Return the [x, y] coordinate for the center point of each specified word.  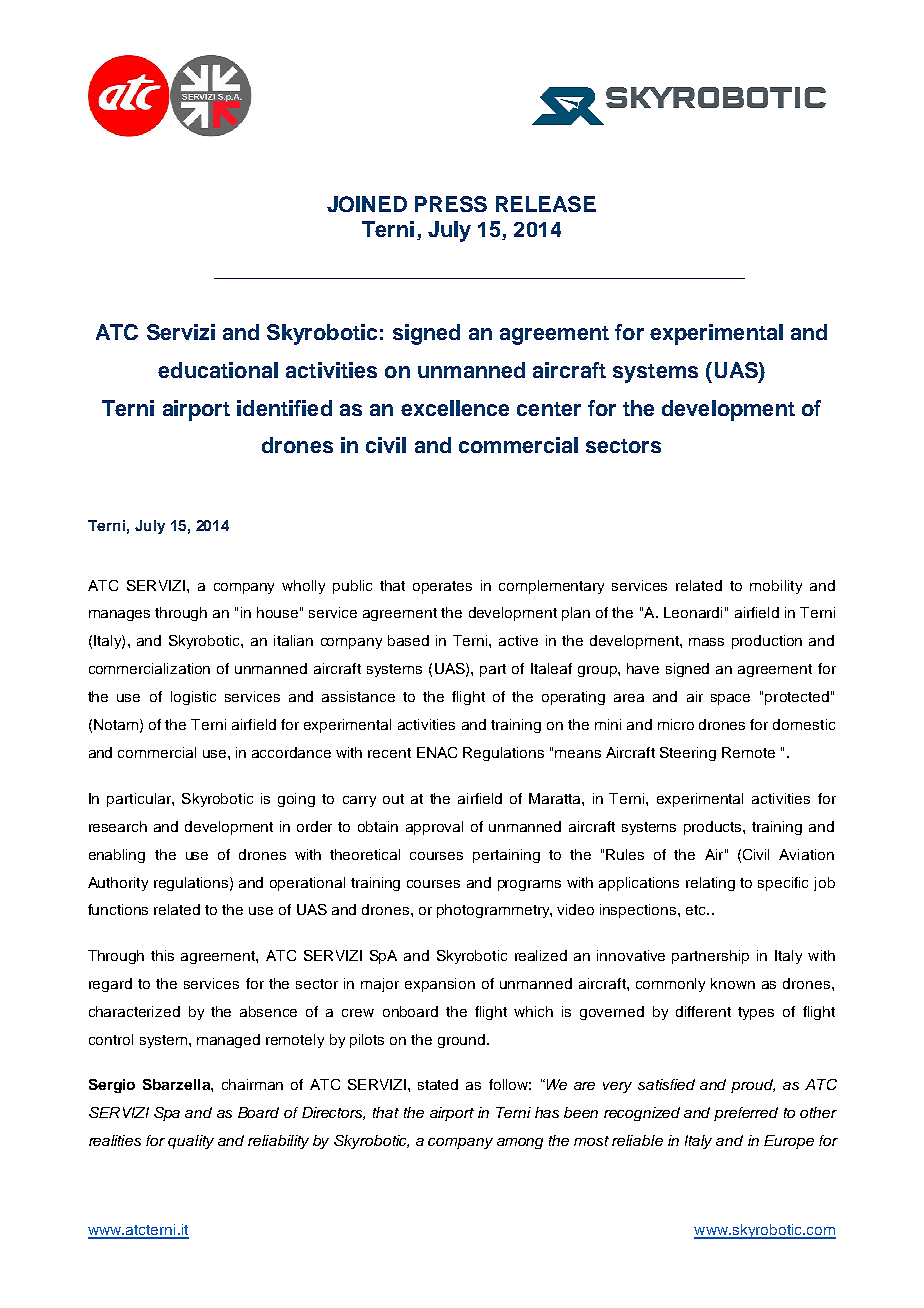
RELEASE [546, 204]
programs [529, 885]
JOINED [367, 204]
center [549, 409]
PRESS [451, 204]
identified [284, 408]
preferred [746, 1114]
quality [191, 1142]
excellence [455, 408]
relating [710, 884]
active [518, 640]
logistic [193, 698]
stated [438, 1084]
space [730, 699]
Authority [118, 884]
